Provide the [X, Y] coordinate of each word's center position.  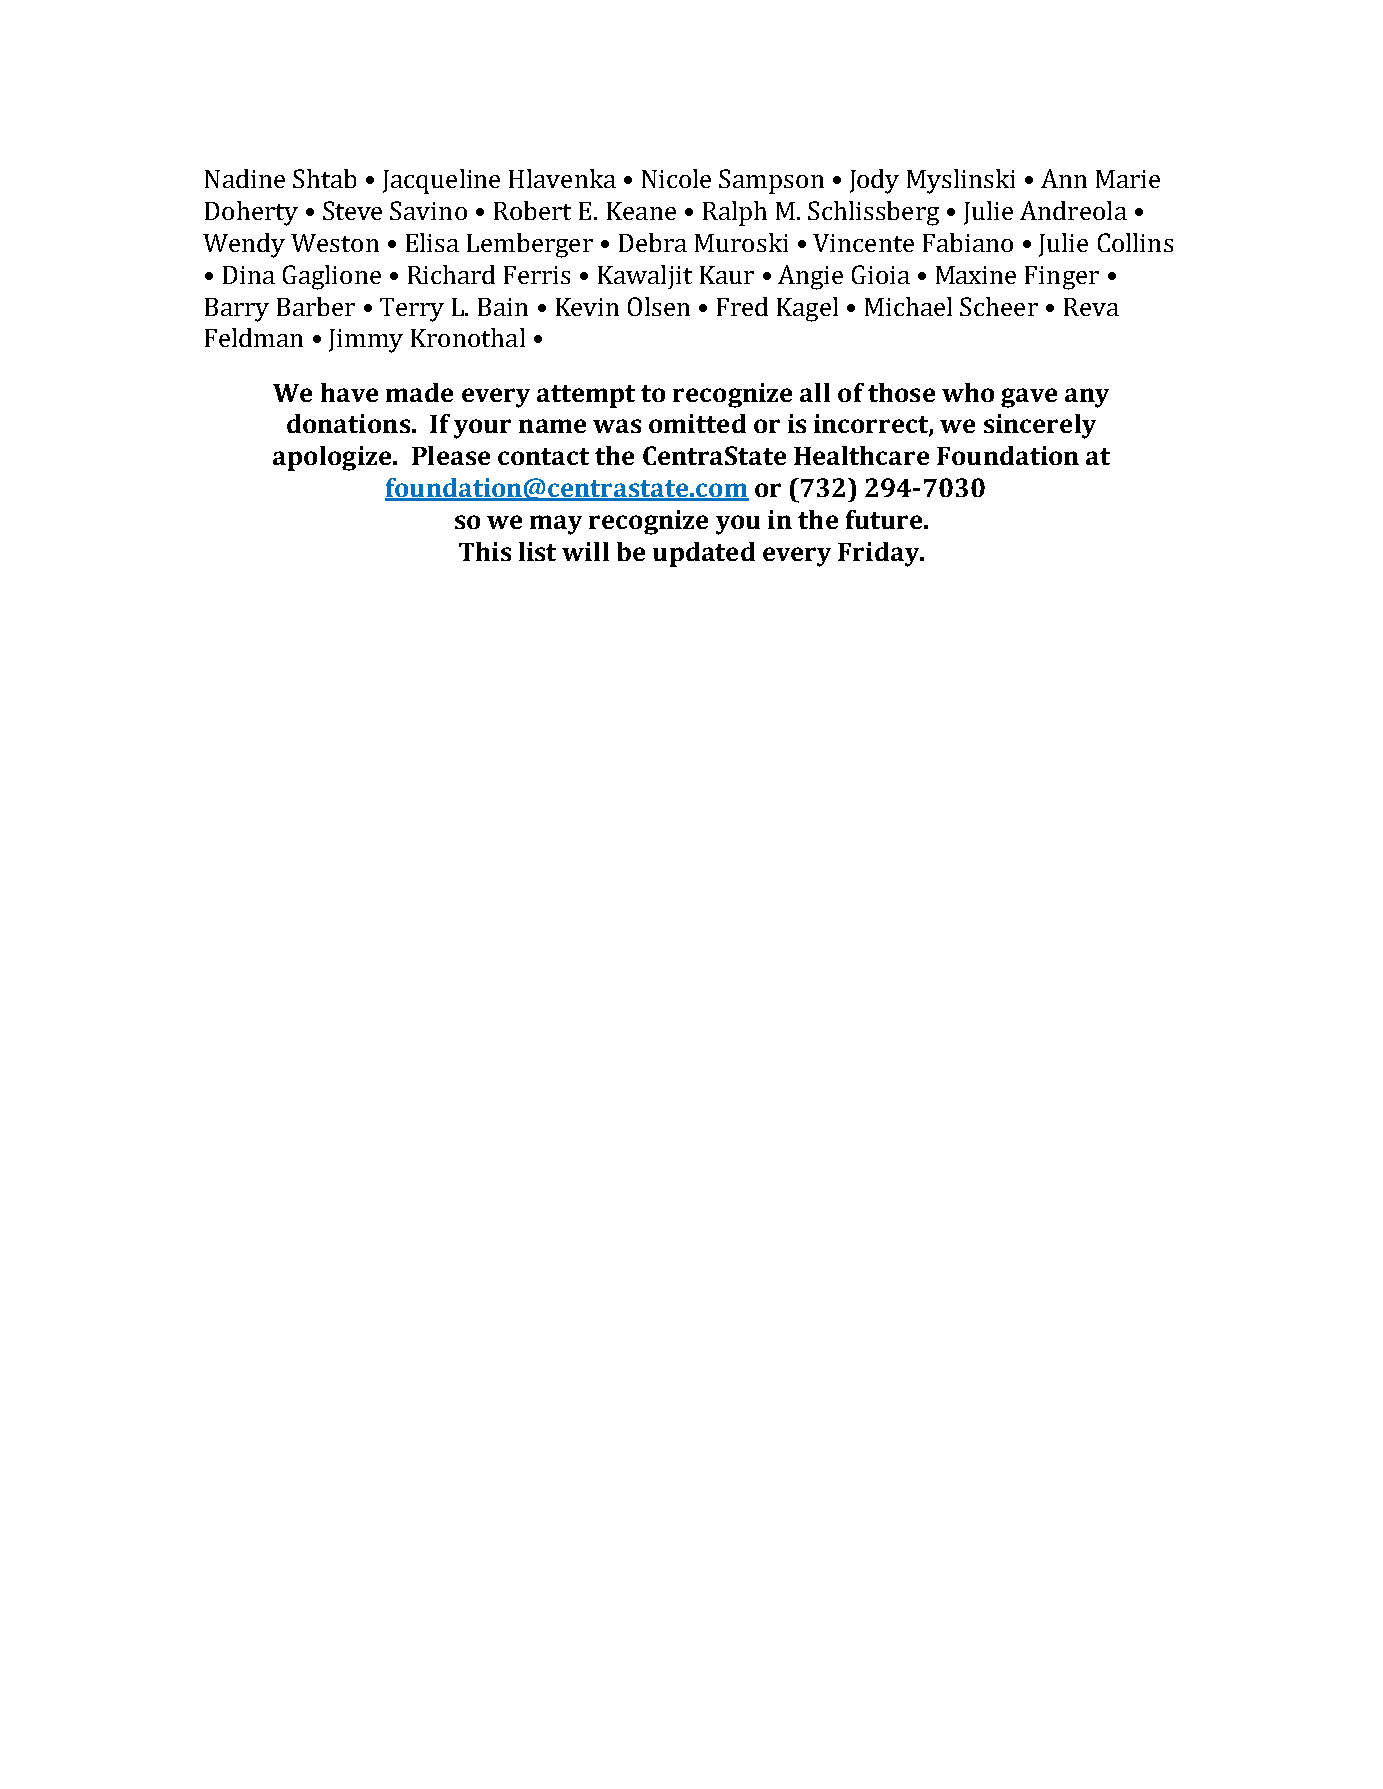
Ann [1064, 178]
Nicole [676, 178]
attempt [586, 396]
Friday [880, 554]
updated [704, 554]
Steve [352, 210]
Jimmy [366, 341]
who [968, 392]
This [485, 551]
